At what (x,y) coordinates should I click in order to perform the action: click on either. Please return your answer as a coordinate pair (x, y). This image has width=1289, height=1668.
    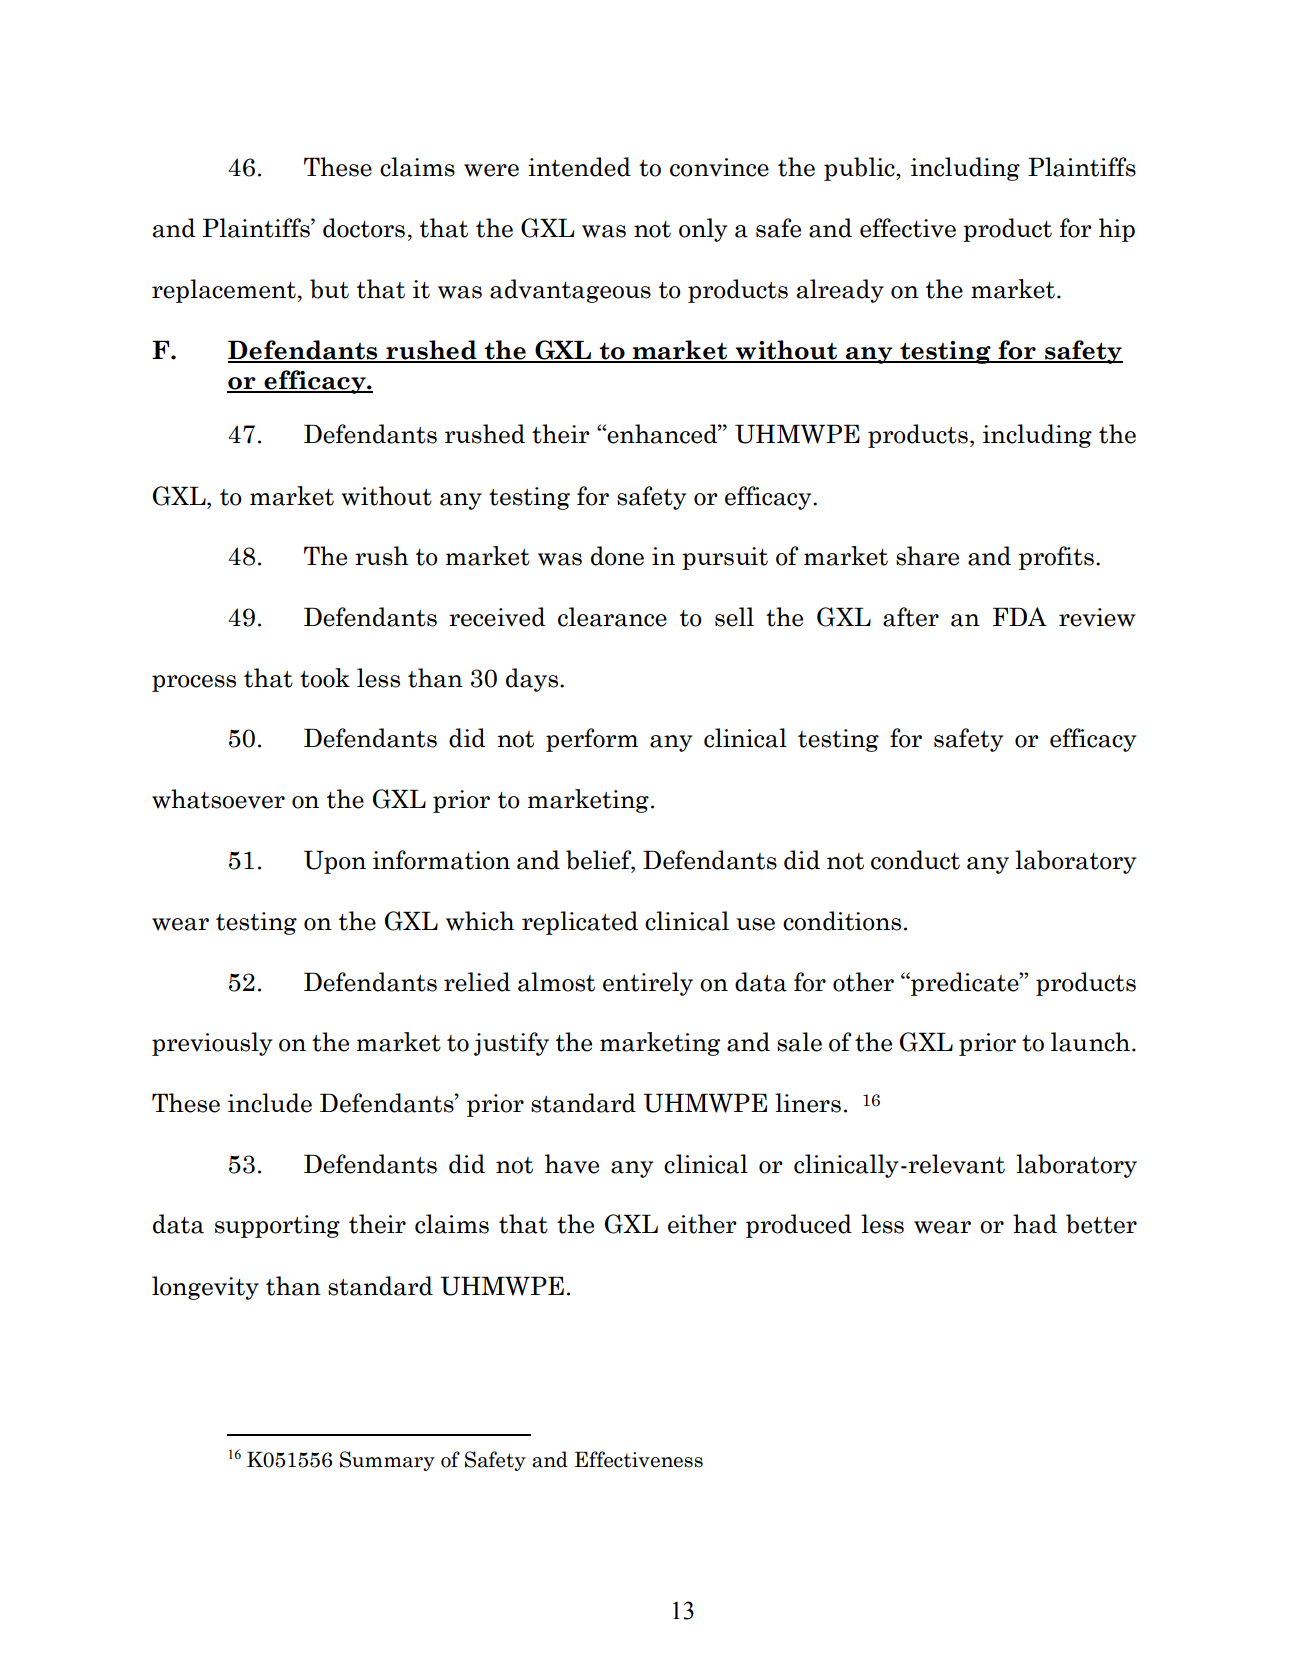
    Looking at the image, I should click on (702, 1224).
